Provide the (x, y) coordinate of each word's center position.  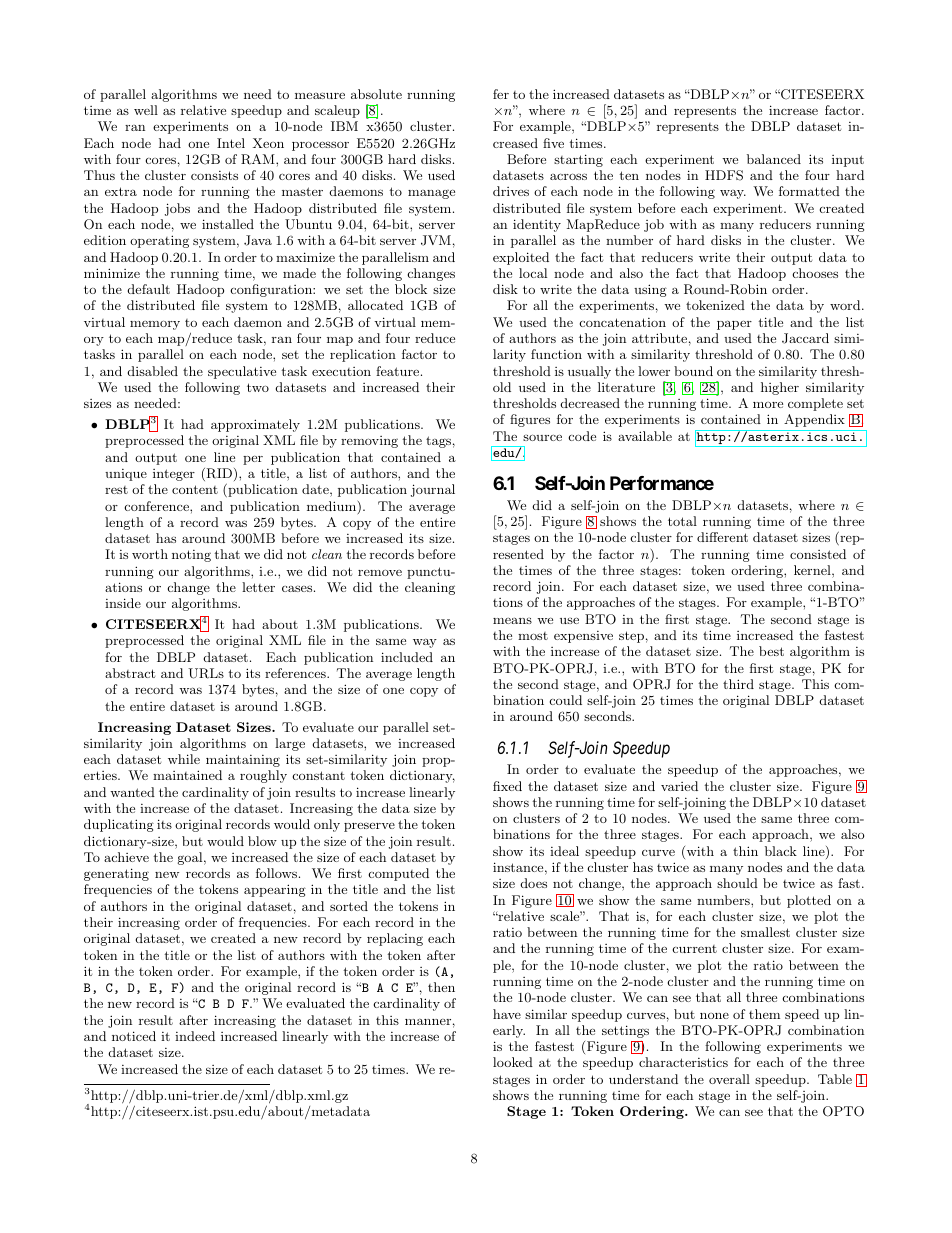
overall (729, 1079)
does (534, 883)
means (512, 621)
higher (780, 388)
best (771, 651)
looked (513, 1062)
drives (511, 191)
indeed (195, 1036)
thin (745, 851)
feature (399, 371)
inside (123, 603)
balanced (774, 159)
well (146, 110)
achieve (126, 857)
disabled (153, 371)
